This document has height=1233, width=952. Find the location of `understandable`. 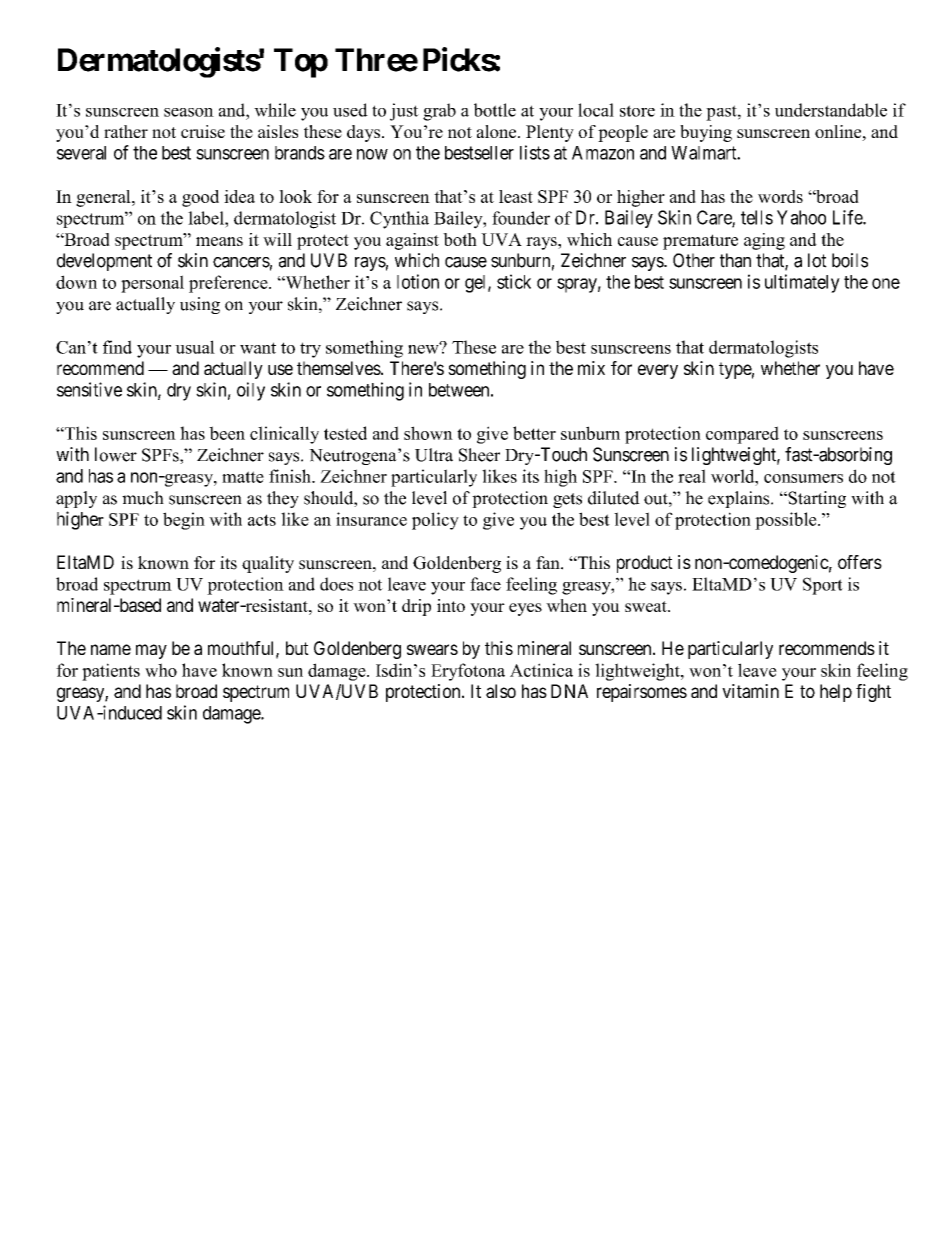

understandable is located at coordinates (831, 110).
